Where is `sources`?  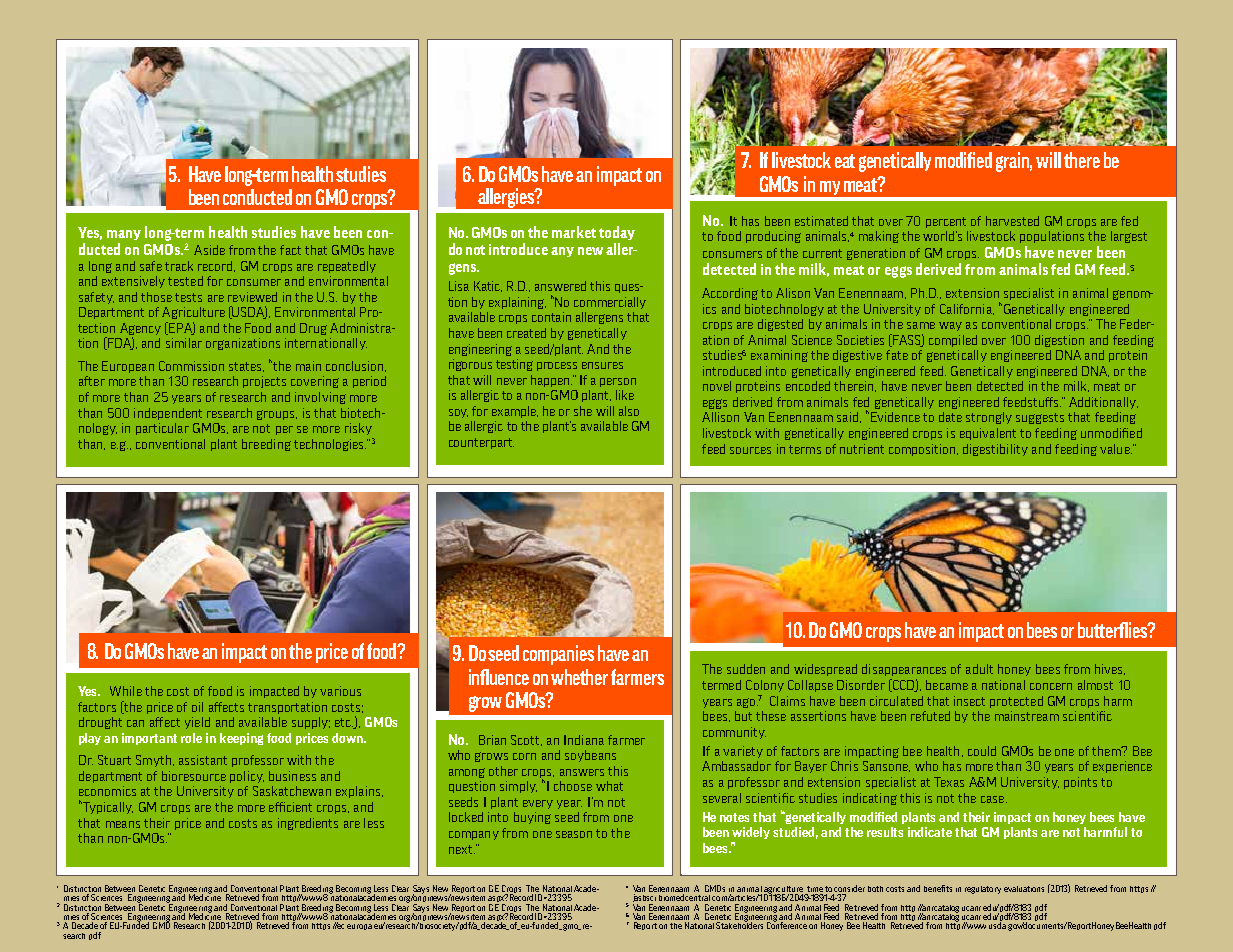
sources is located at coordinates (750, 450).
